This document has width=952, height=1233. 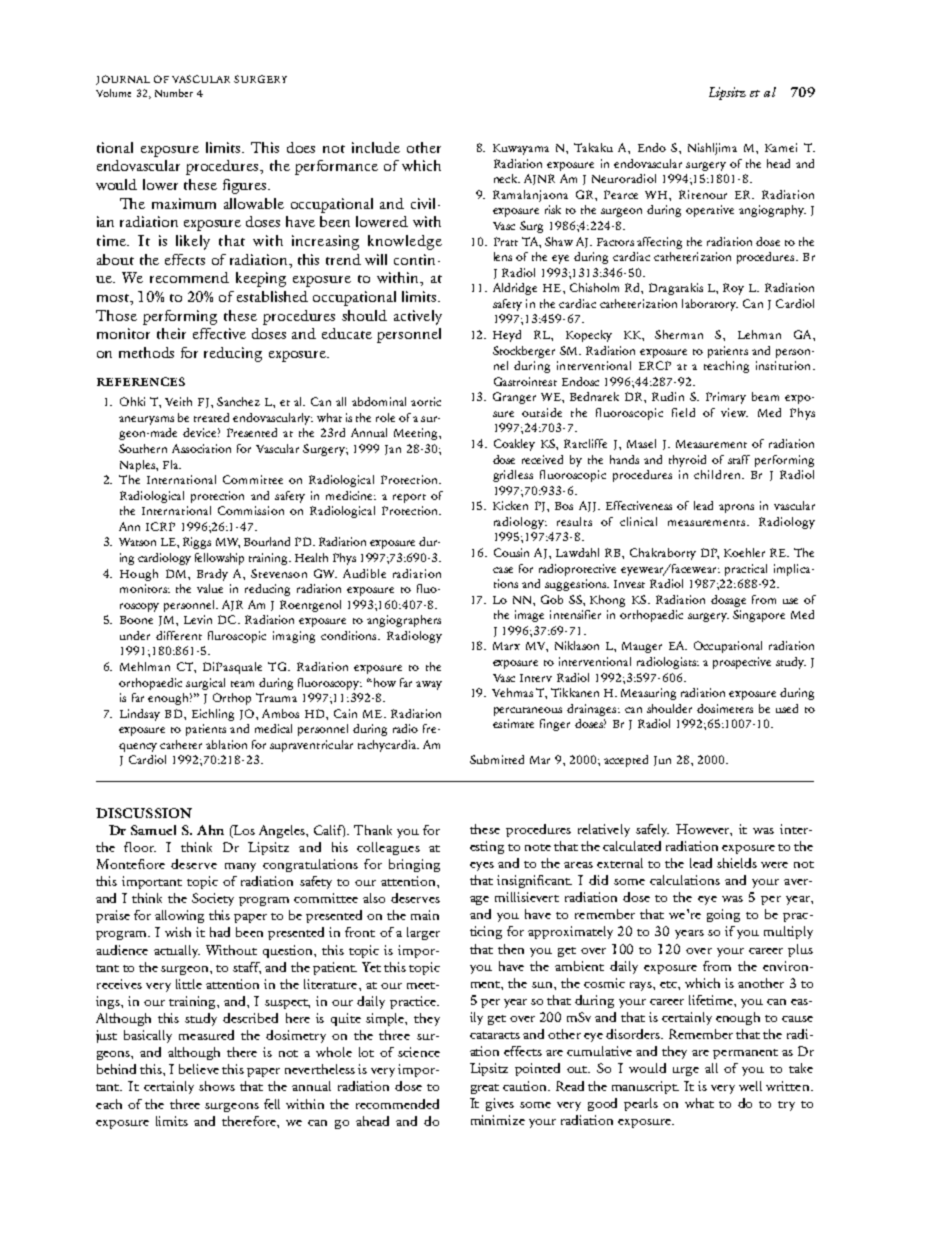 I want to click on However, so click(x=704, y=830).
